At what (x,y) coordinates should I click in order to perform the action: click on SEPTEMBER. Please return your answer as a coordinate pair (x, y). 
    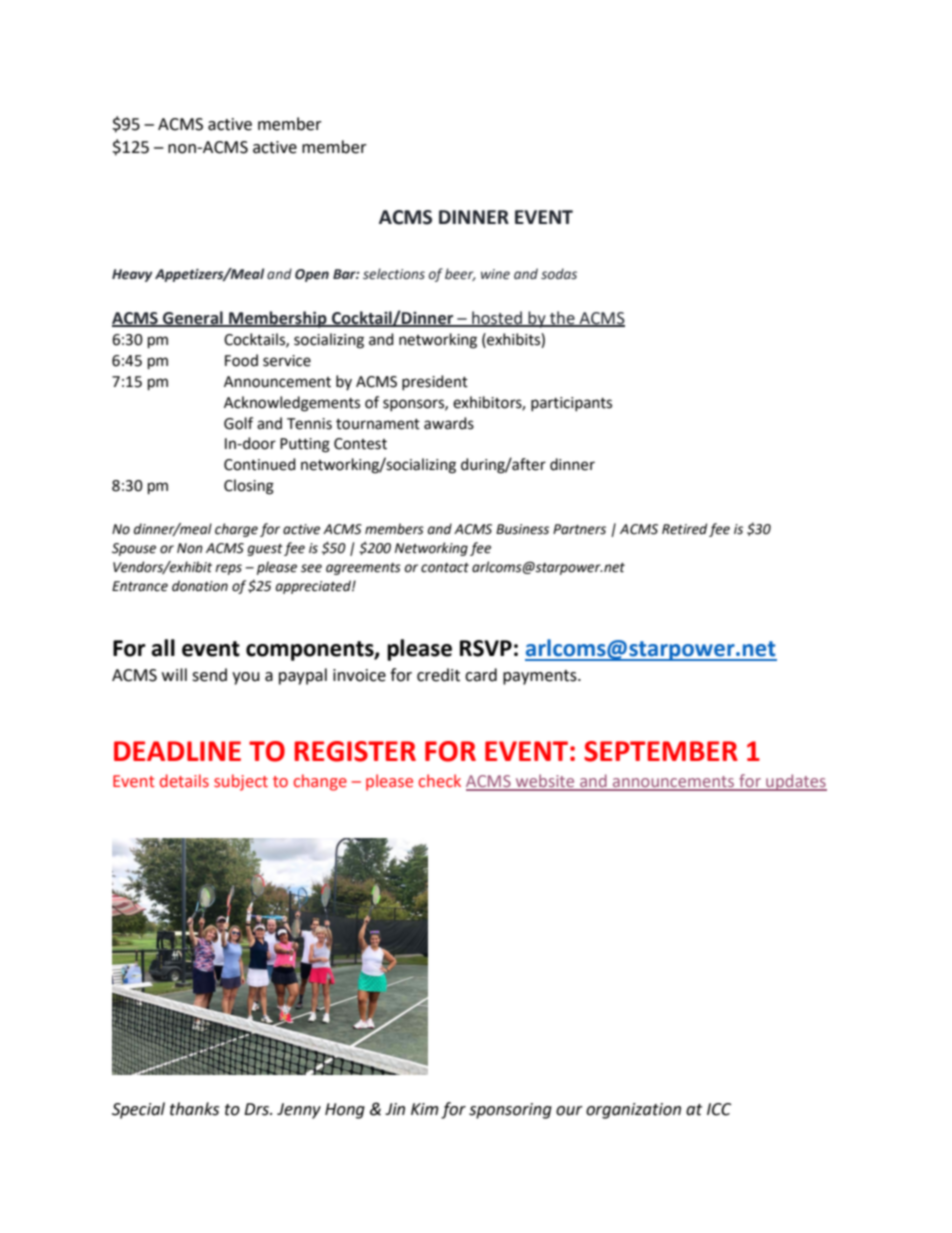
    Looking at the image, I should click on (661, 751).
